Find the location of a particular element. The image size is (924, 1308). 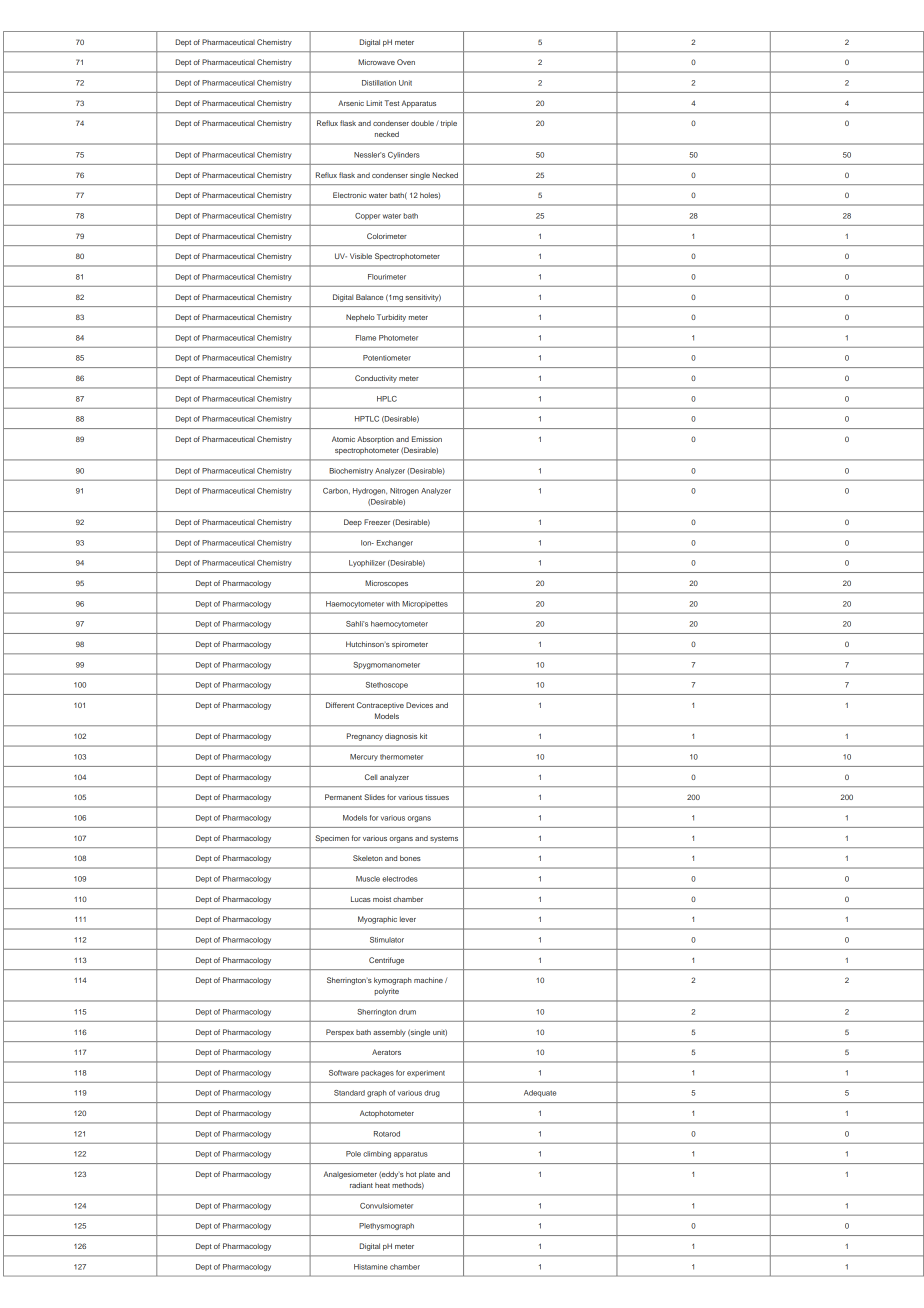

plate is located at coordinates (427, 1175).
